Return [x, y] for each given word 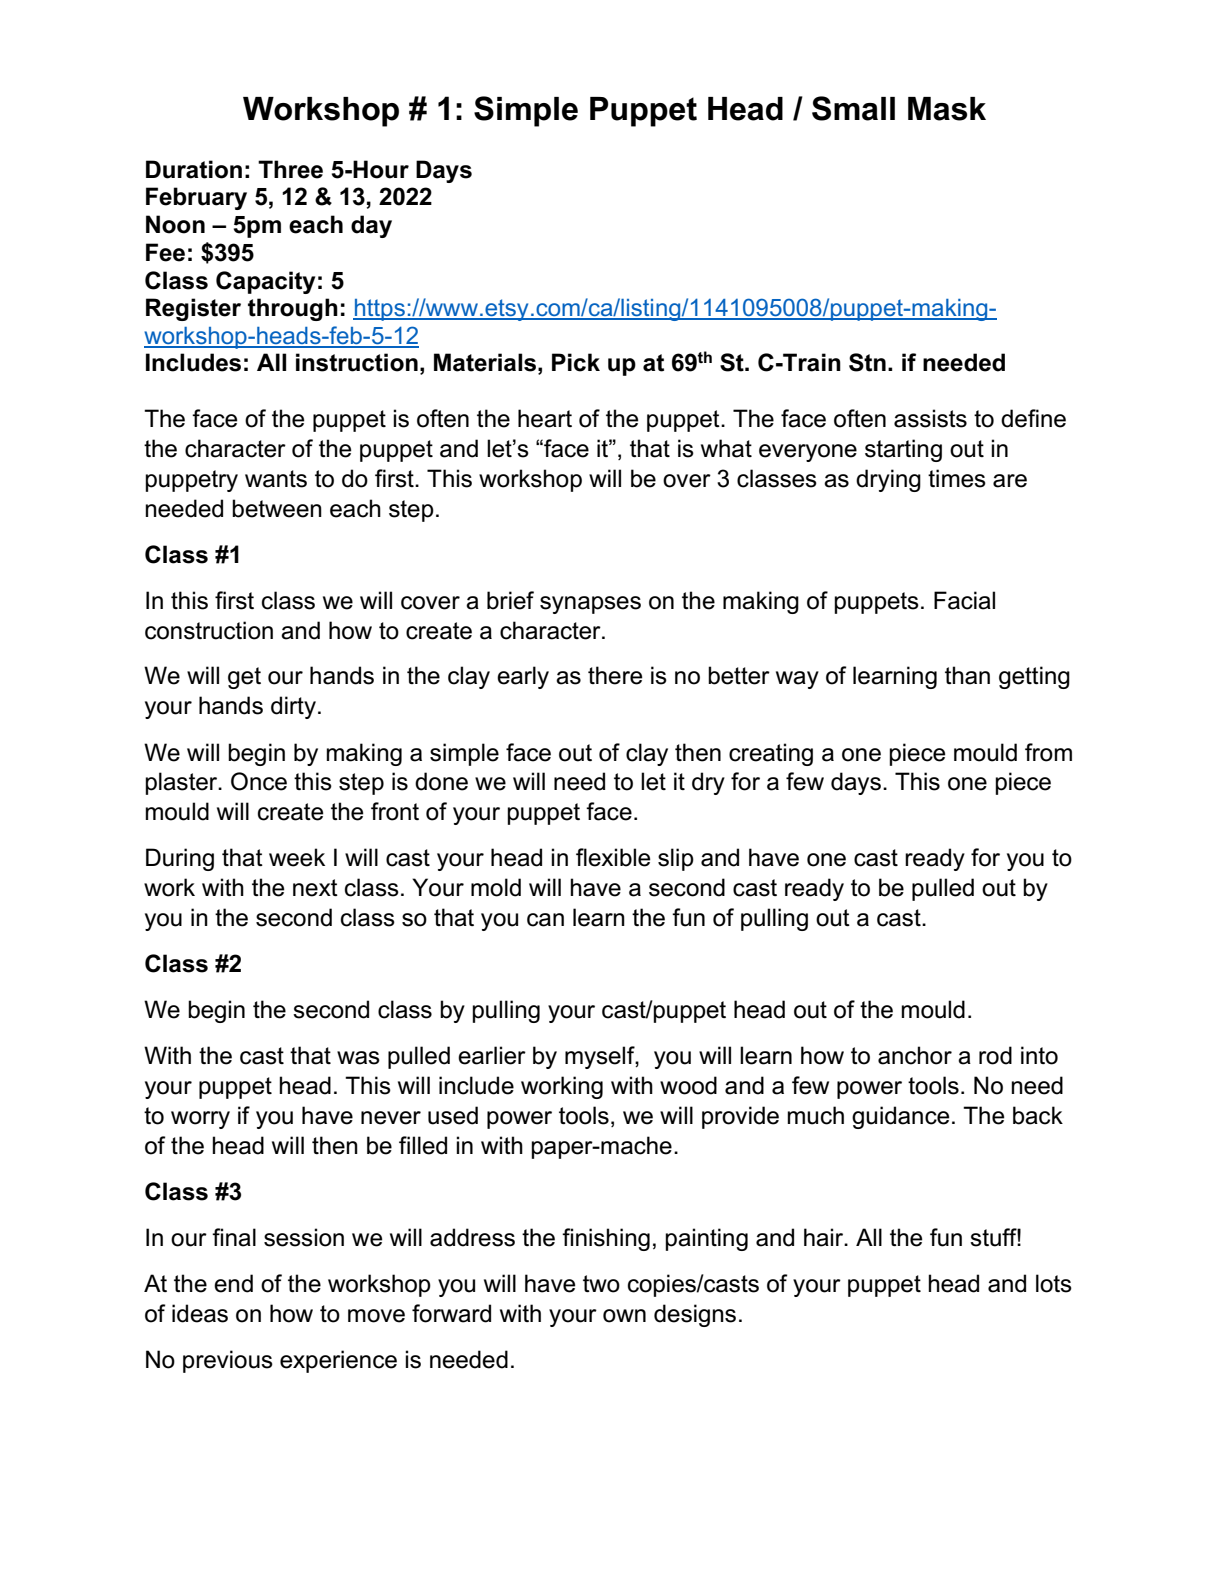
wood [688, 1085]
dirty [293, 707]
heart [545, 418]
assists [930, 418]
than [967, 675]
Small [853, 108]
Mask [947, 109]
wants [276, 479]
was [358, 1058]
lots [1054, 1283]
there [615, 675]
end [233, 1283]
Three [290, 169]
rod [995, 1055]
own [624, 1316]
